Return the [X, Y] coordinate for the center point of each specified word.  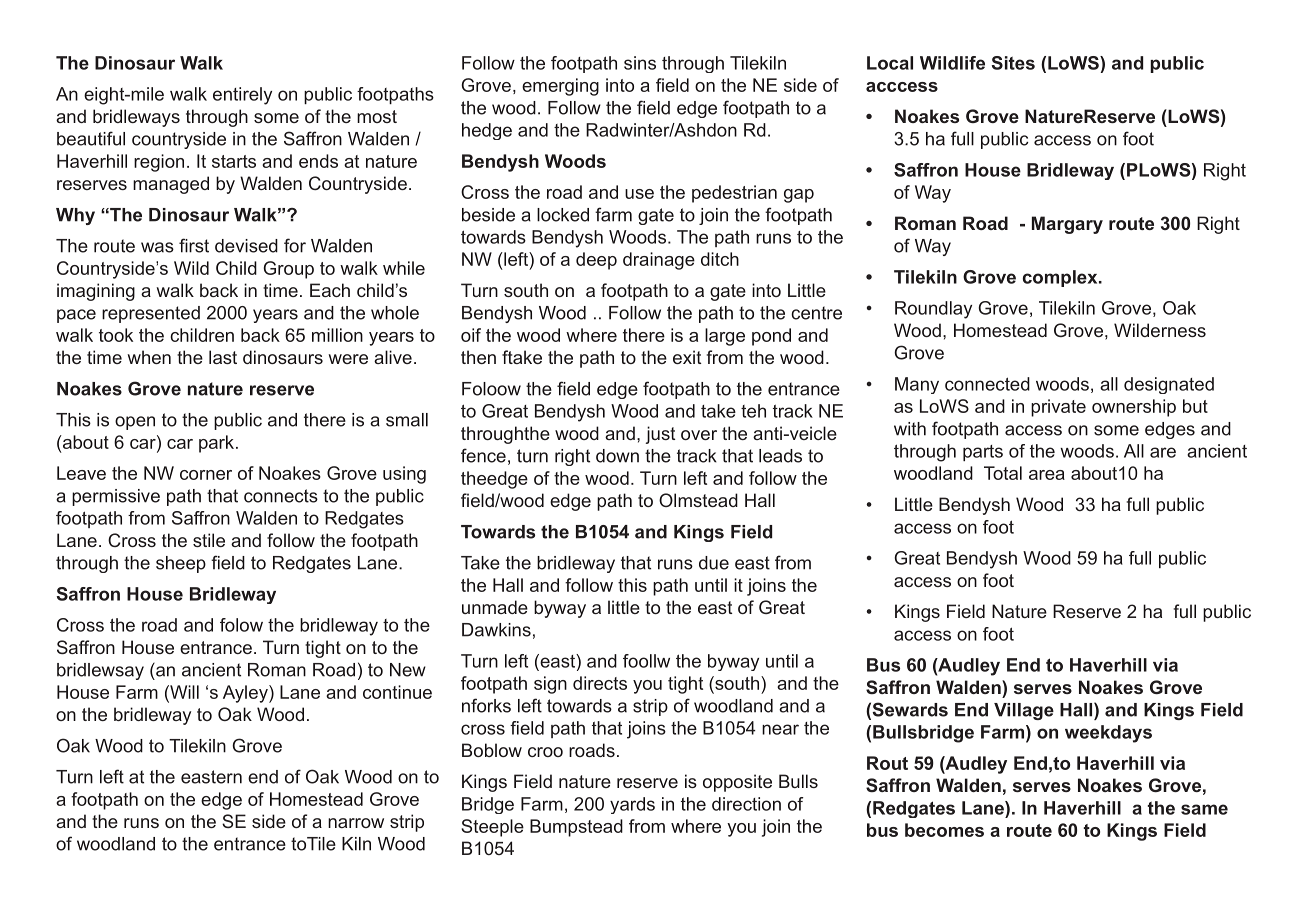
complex [1061, 278]
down [617, 456]
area [1047, 475]
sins [640, 63]
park [218, 444]
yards [632, 805]
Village [1024, 711]
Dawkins [496, 630]
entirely [242, 96]
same [1204, 809]
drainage [659, 261]
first [194, 245]
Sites [1013, 63]
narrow [356, 823]
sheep [181, 564]
